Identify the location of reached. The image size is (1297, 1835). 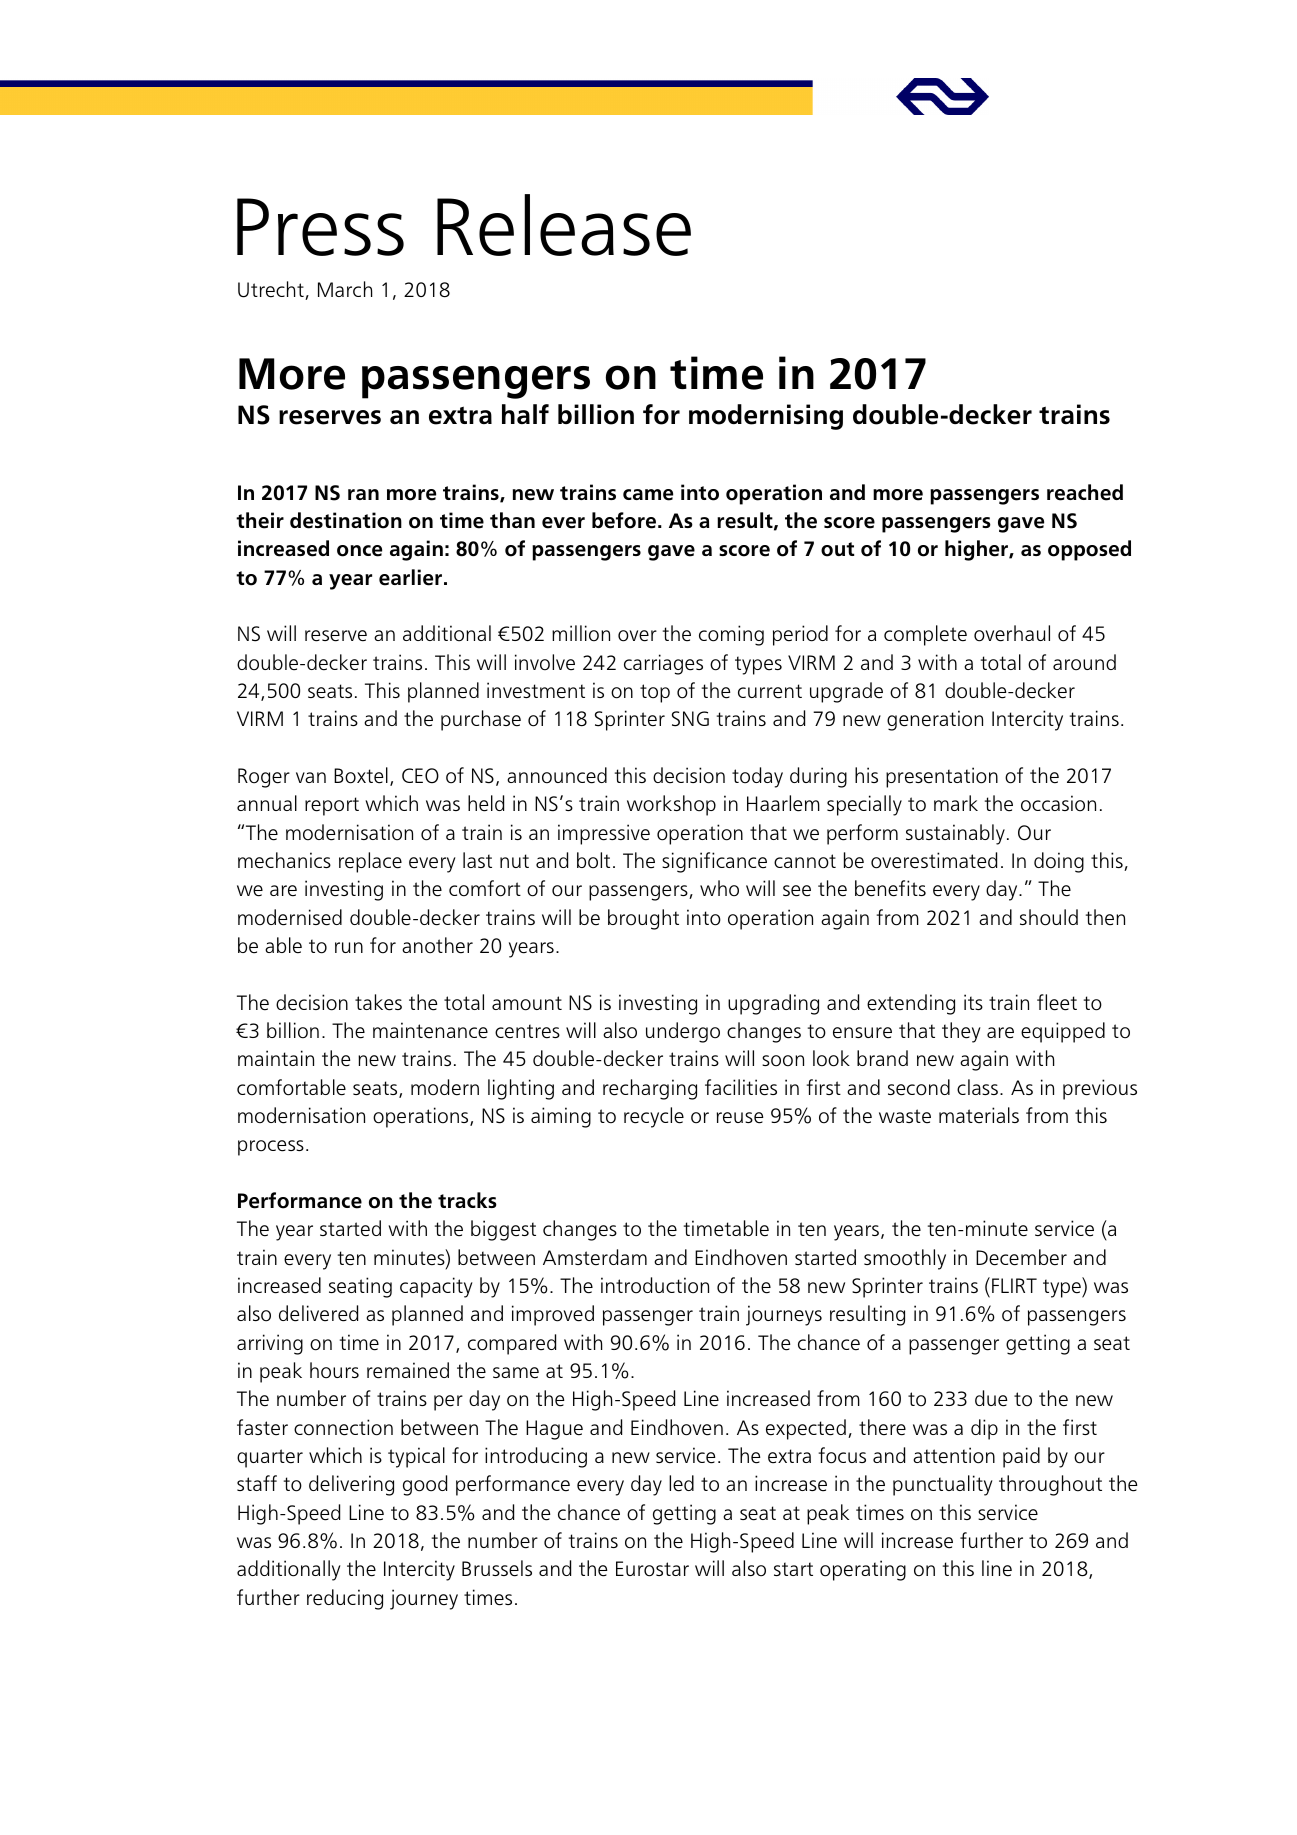
(1085, 492).
